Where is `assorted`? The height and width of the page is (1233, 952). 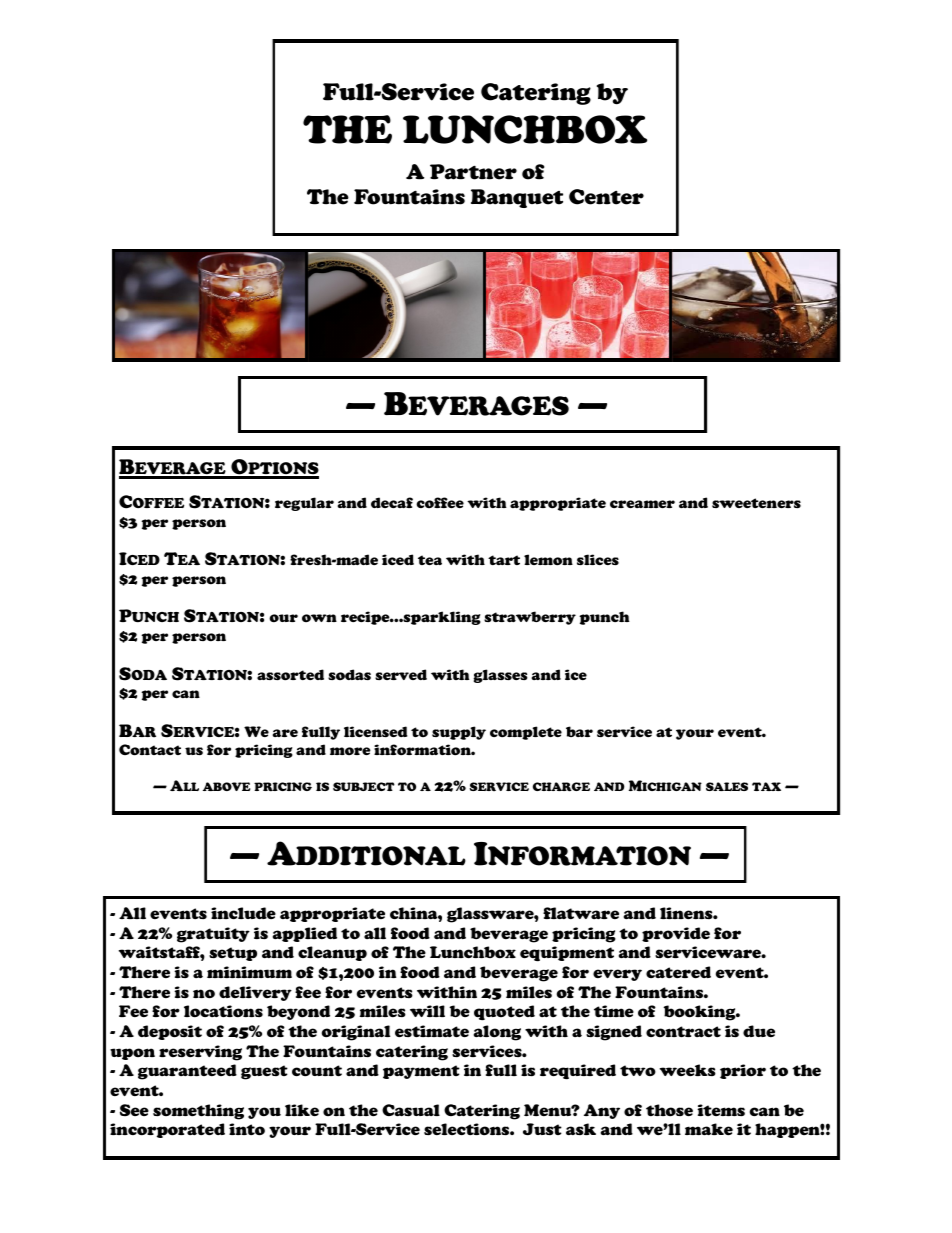
assorted is located at coordinates (290, 675).
